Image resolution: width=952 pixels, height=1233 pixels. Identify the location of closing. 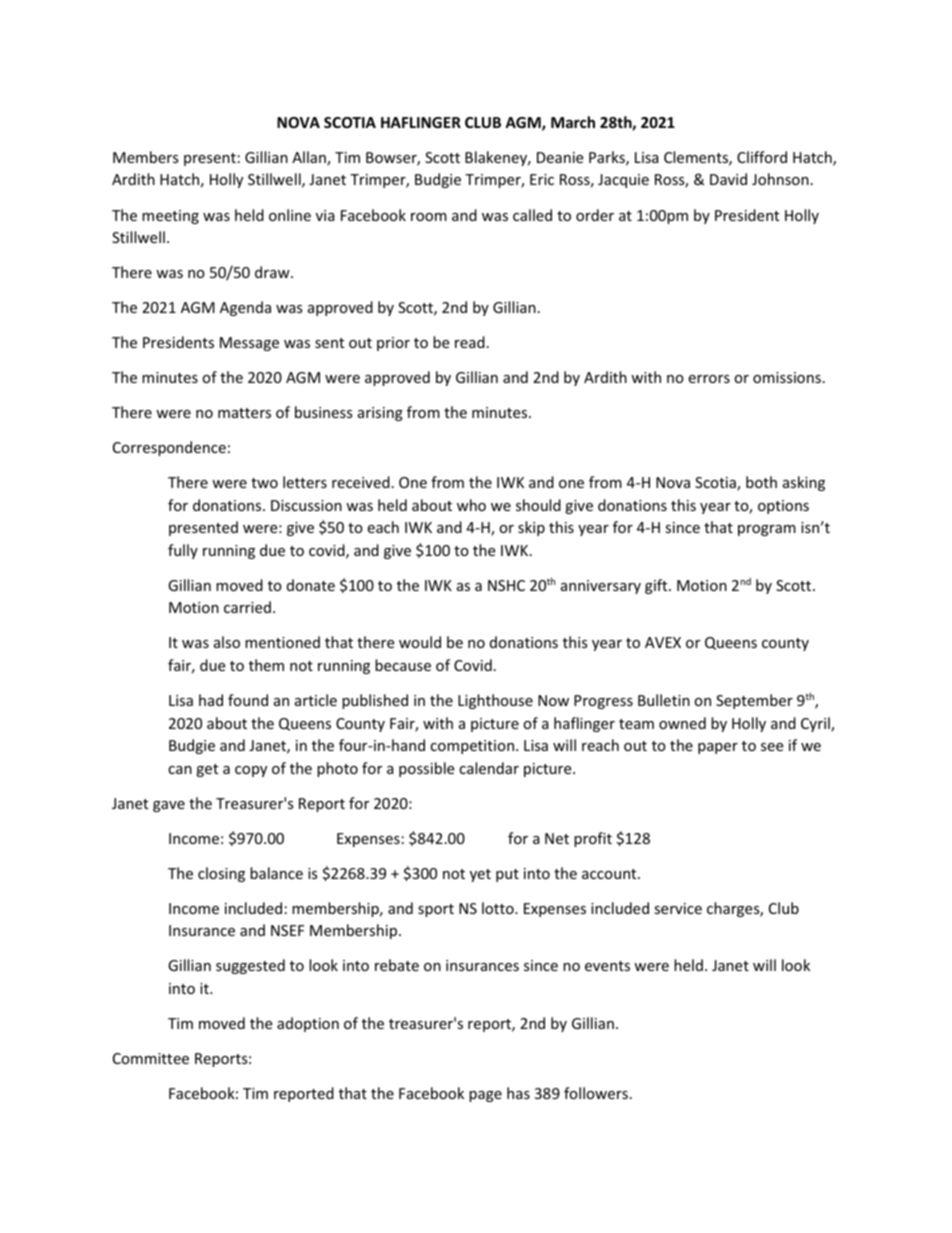
(221, 874).
